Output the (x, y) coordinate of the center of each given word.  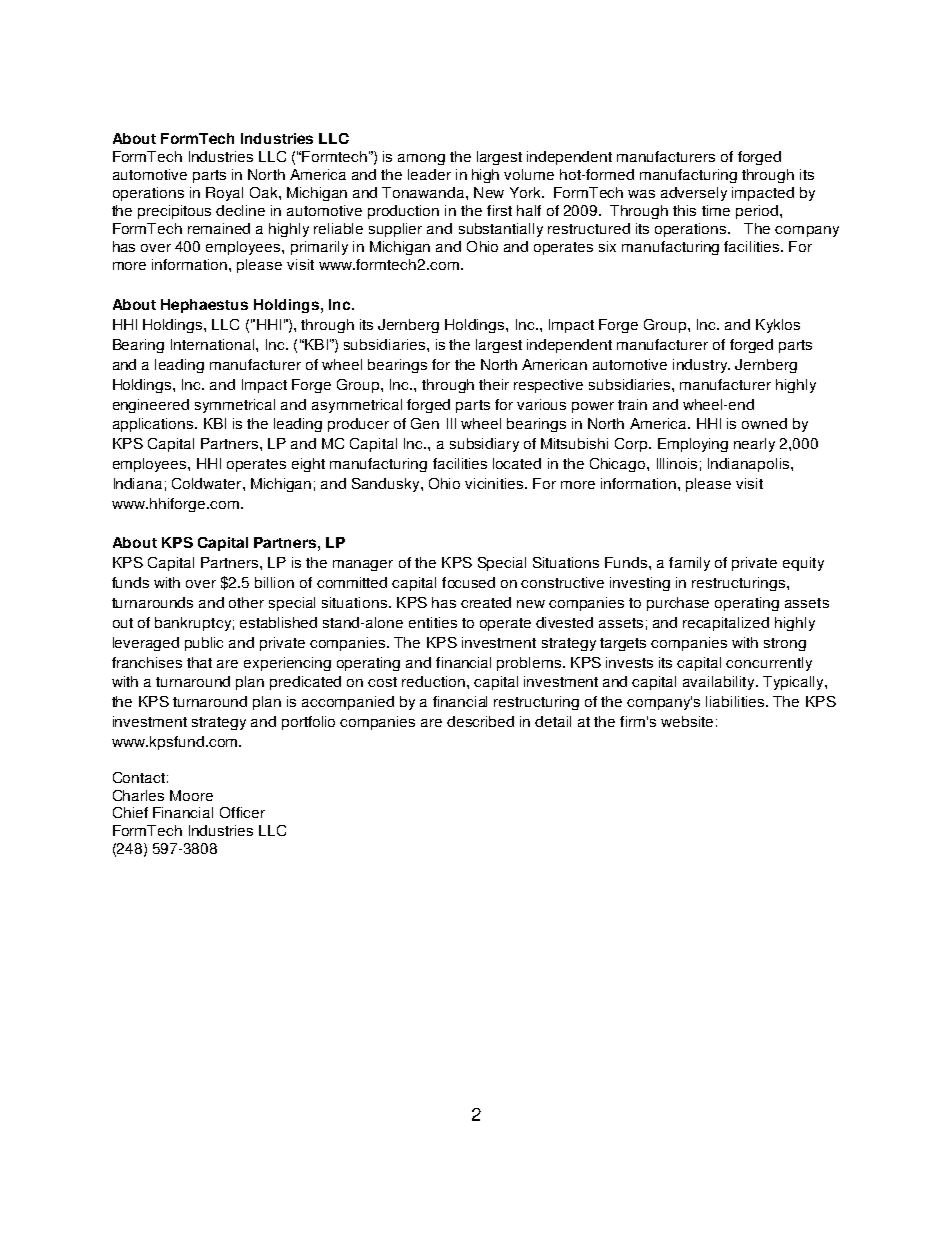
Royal (224, 194)
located (517, 463)
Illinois (677, 463)
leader (429, 174)
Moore (191, 795)
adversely (694, 194)
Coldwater (208, 483)
